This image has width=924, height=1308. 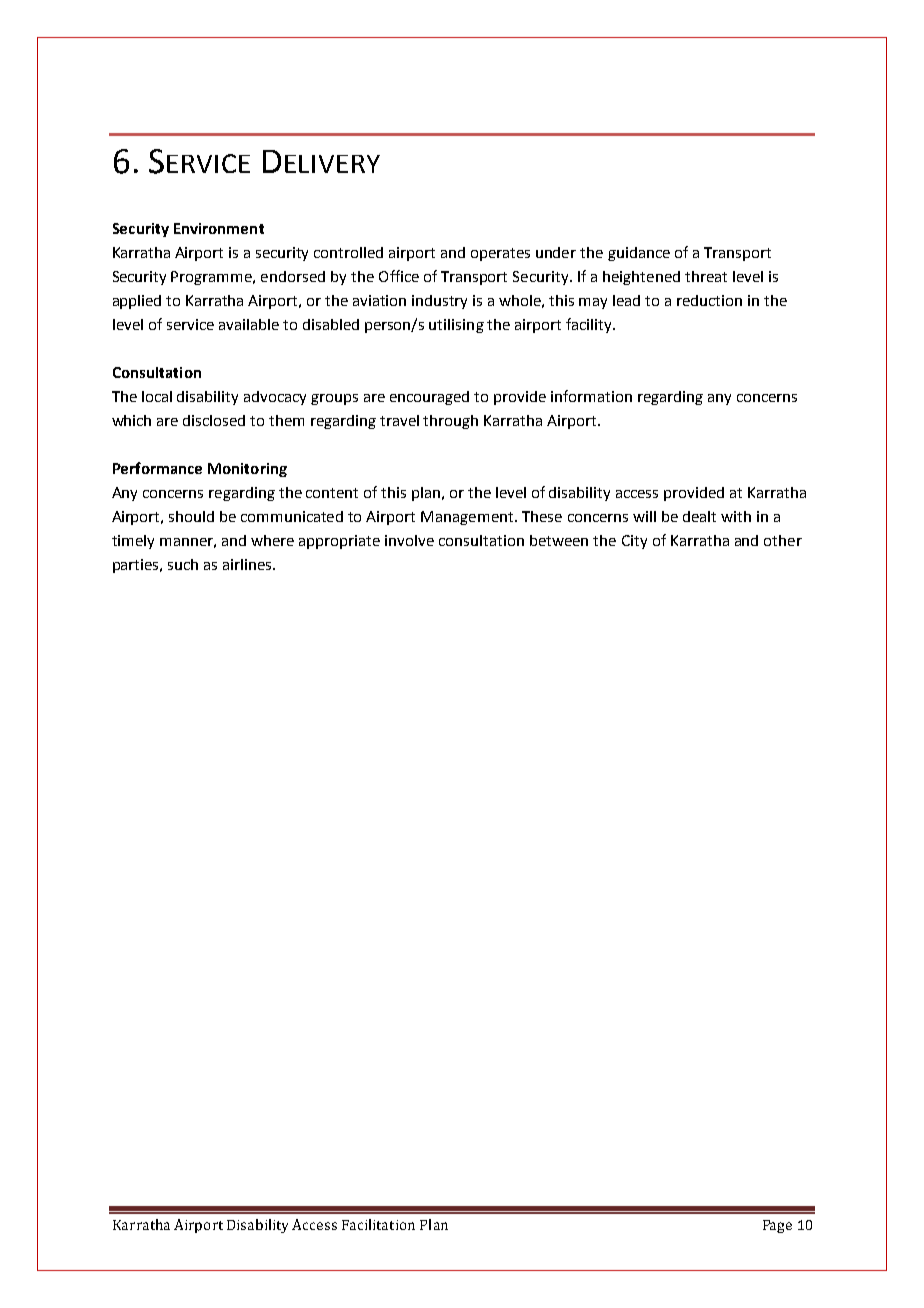 I want to click on City, so click(x=634, y=542).
